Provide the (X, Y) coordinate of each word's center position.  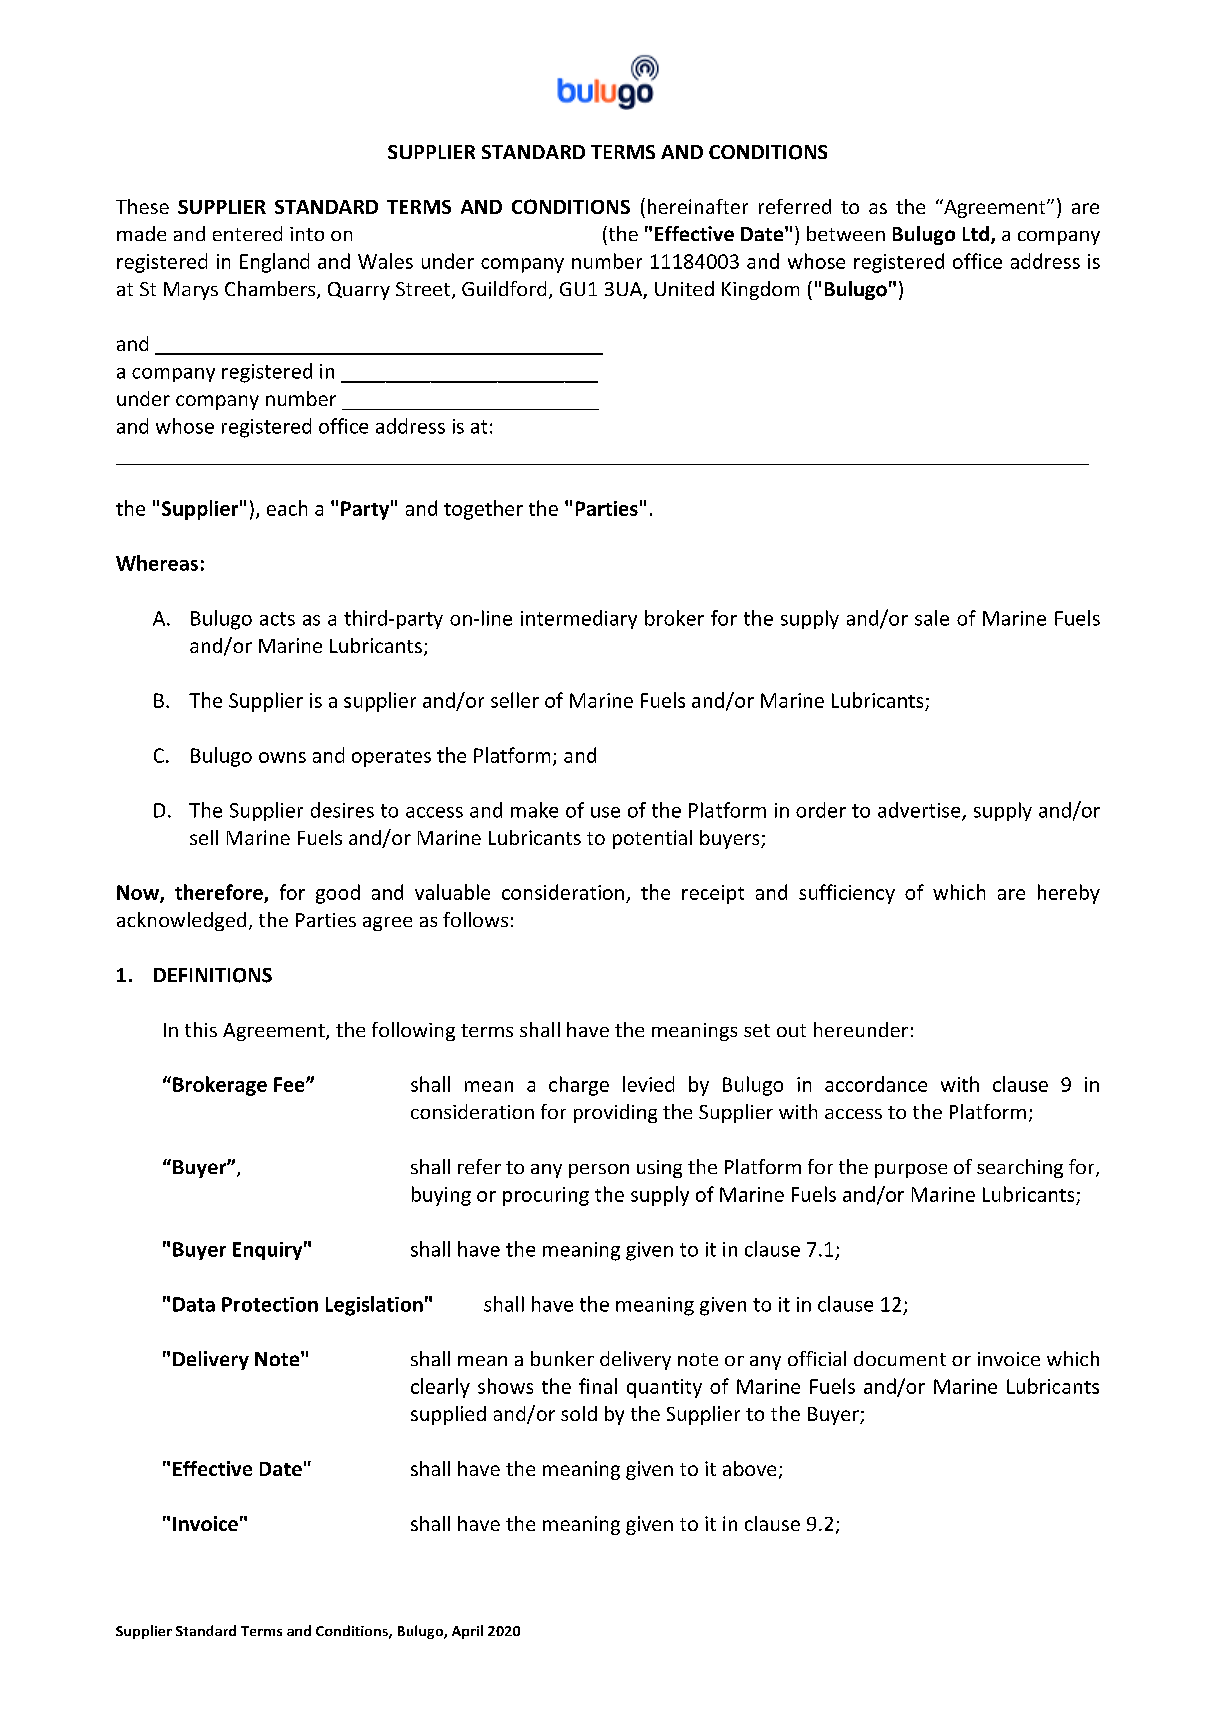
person (599, 1171)
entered (247, 233)
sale (932, 618)
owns (282, 757)
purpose (911, 1171)
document (900, 1358)
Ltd (976, 233)
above (749, 1468)
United (684, 288)
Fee (290, 1084)
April (467, 1632)
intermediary (579, 619)
